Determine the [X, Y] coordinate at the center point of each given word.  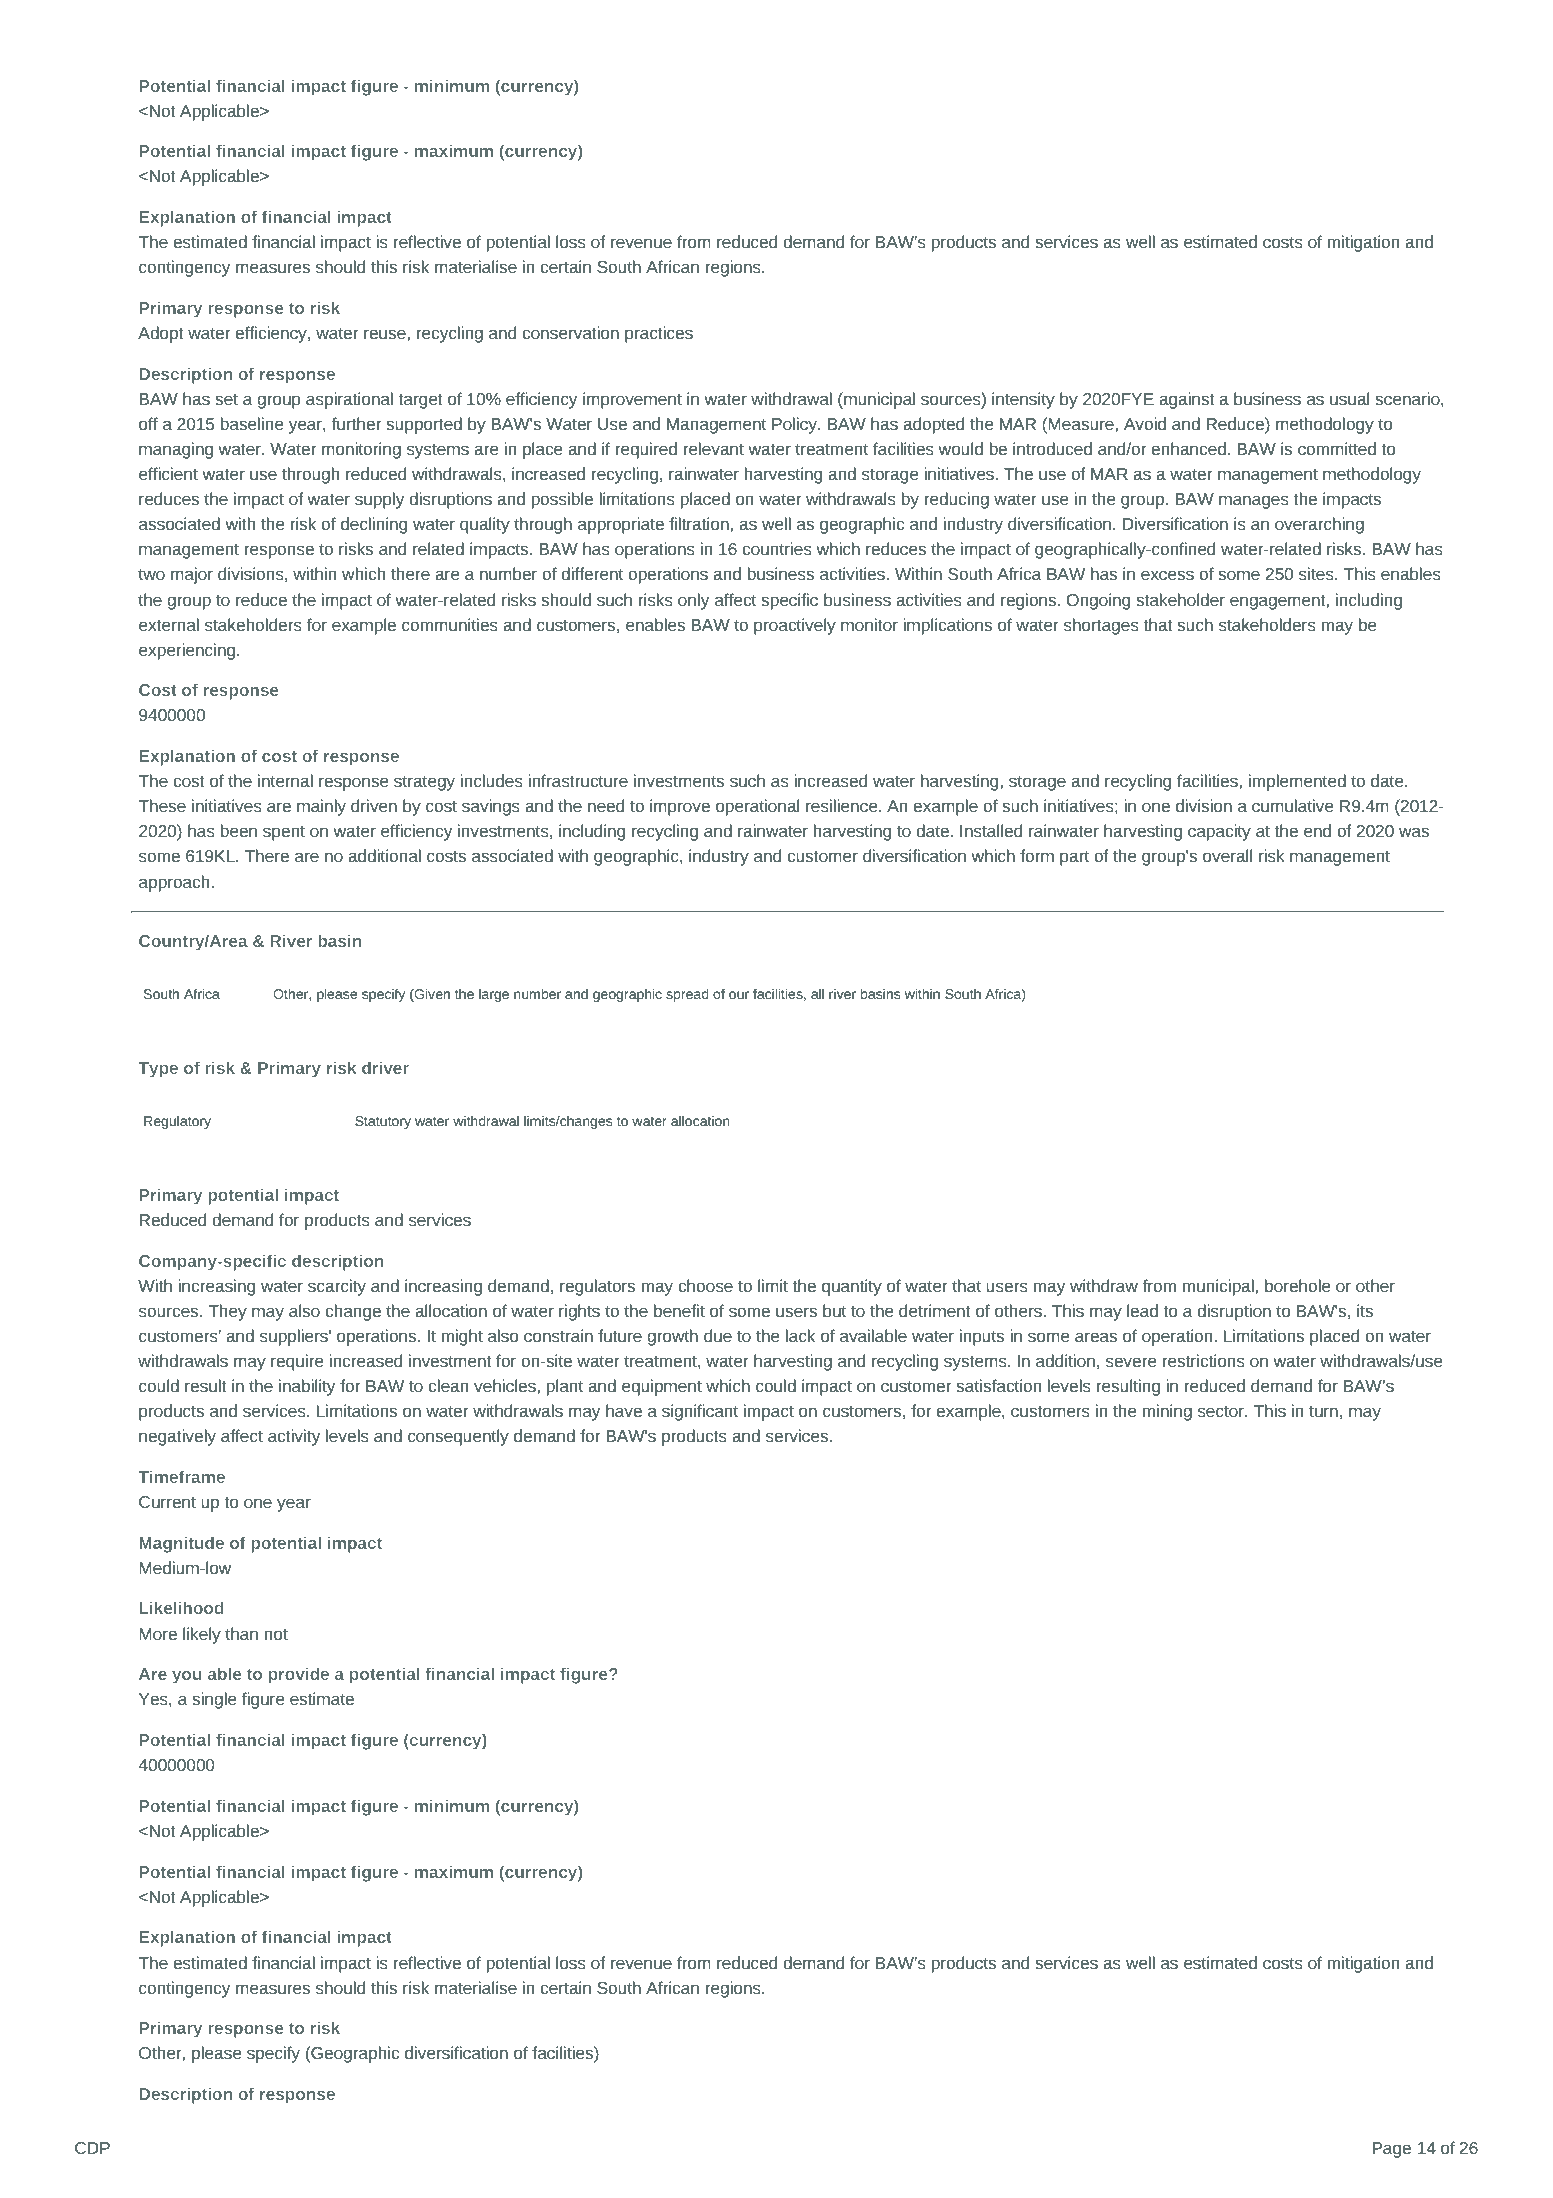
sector [1222, 1411]
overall [1227, 855]
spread [687, 995]
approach [174, 883]
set [226, 399]
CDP [92, 2148]
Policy [796, 425]
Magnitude [181, 1544]
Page [1391, 2150]
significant [700, 1412]
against [1187, 400]
